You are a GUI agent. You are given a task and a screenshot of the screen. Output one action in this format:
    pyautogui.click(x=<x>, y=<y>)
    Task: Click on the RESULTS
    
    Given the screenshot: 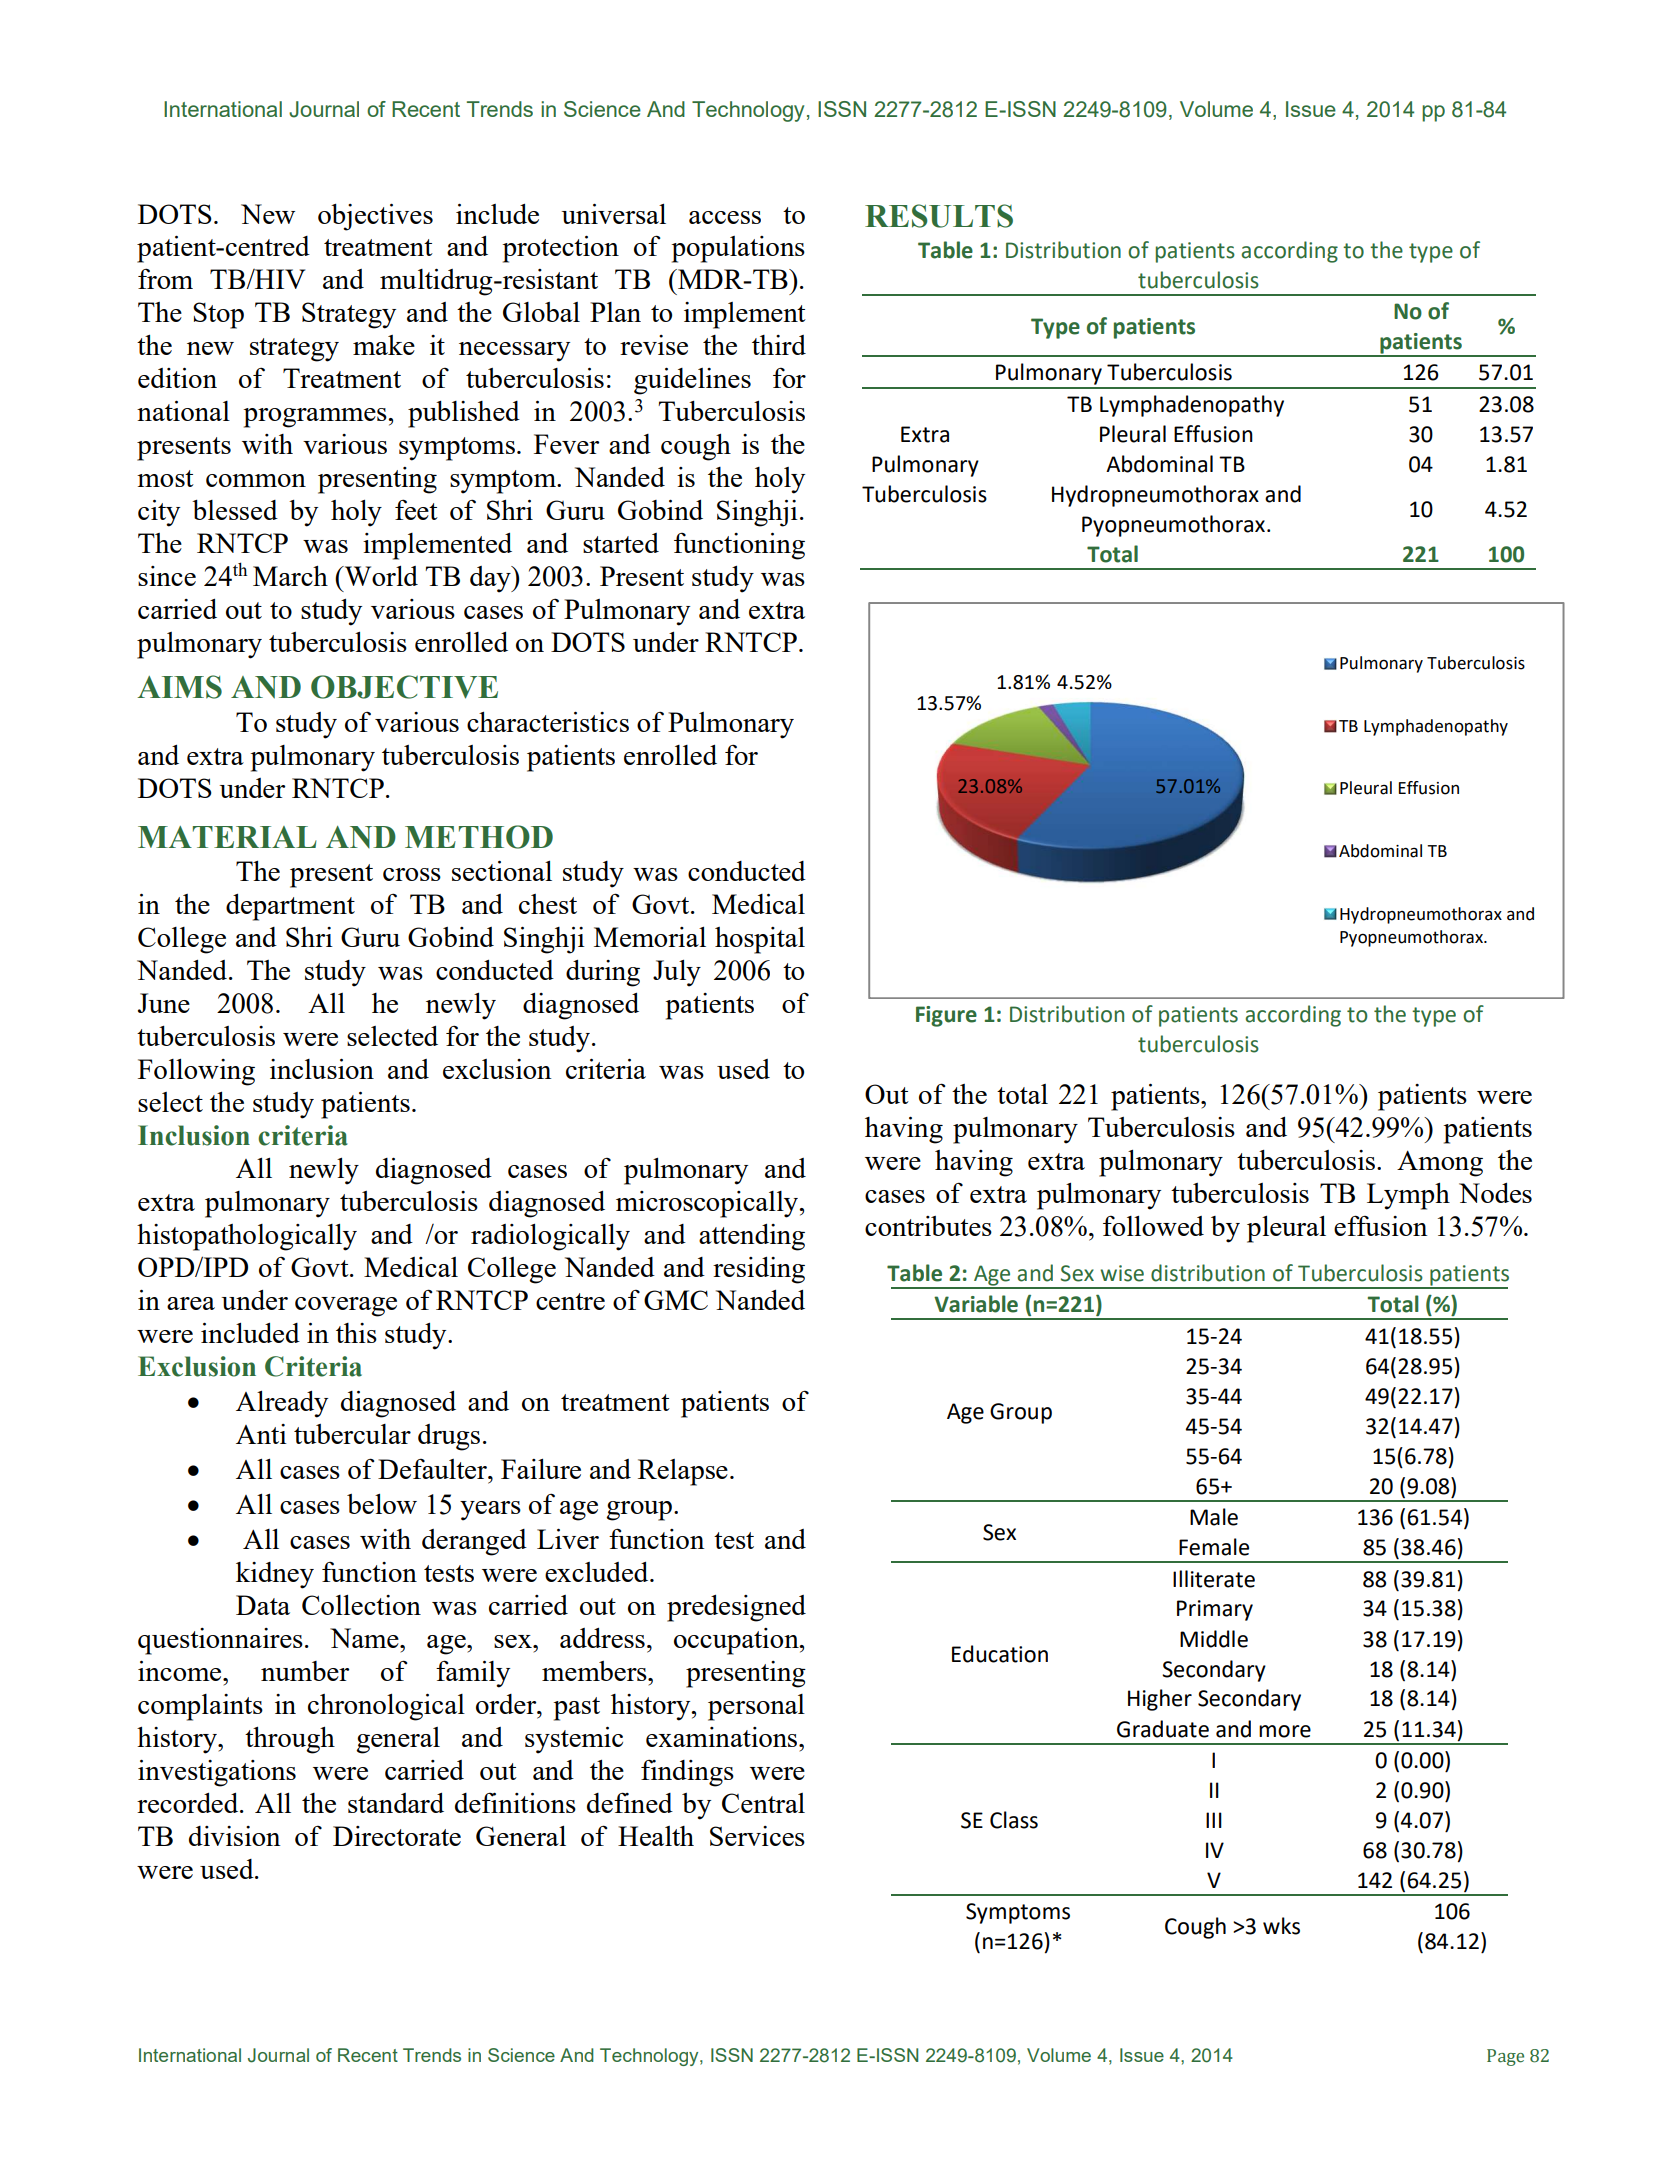 What is the action you would take?
    pyautogui.click(x=939, y=216)
